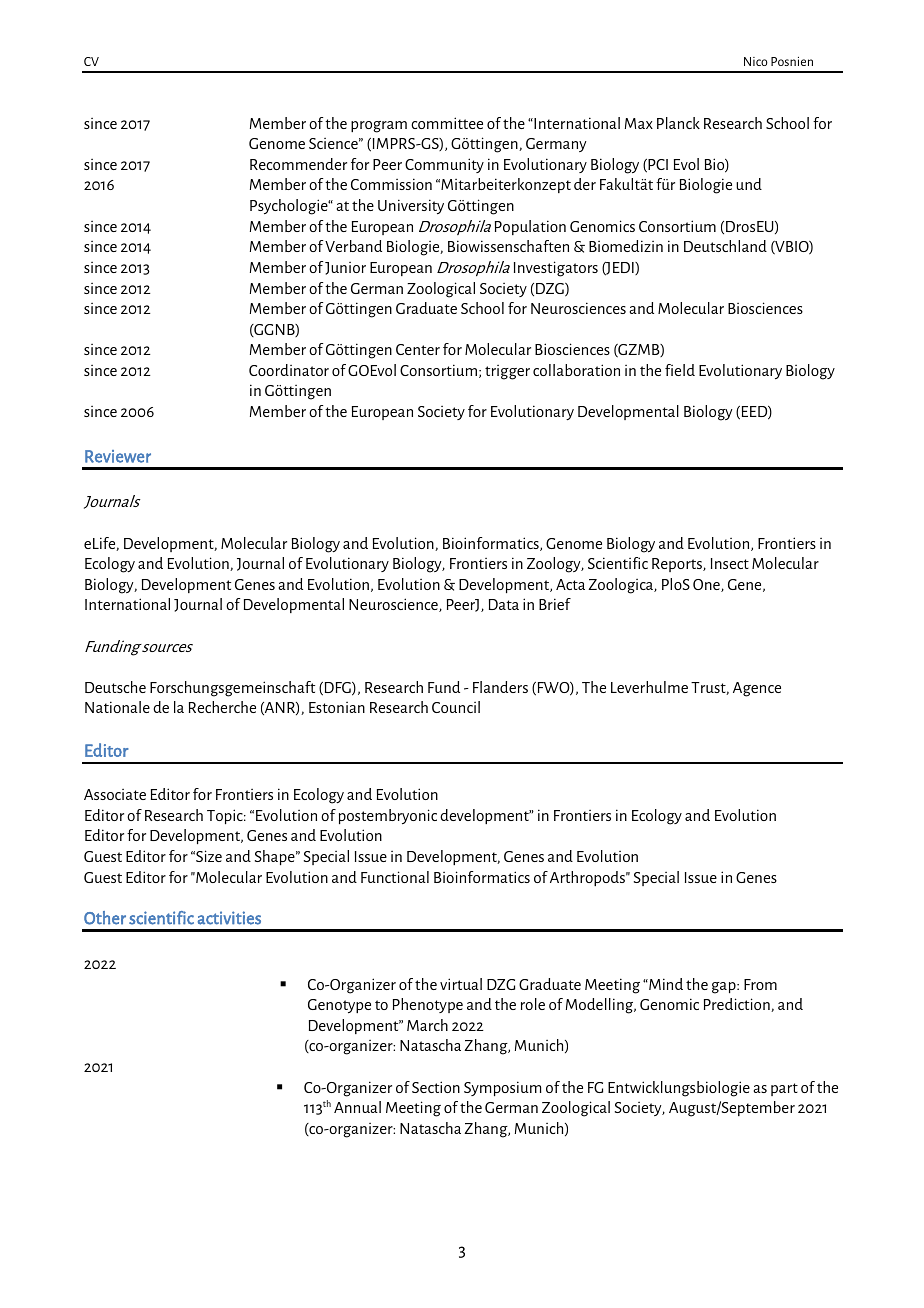 The image size is (924, 1308). What do you see at coordinates (298, 164) in the page?
I see `Recommender` at bounding box center [298, 164].
